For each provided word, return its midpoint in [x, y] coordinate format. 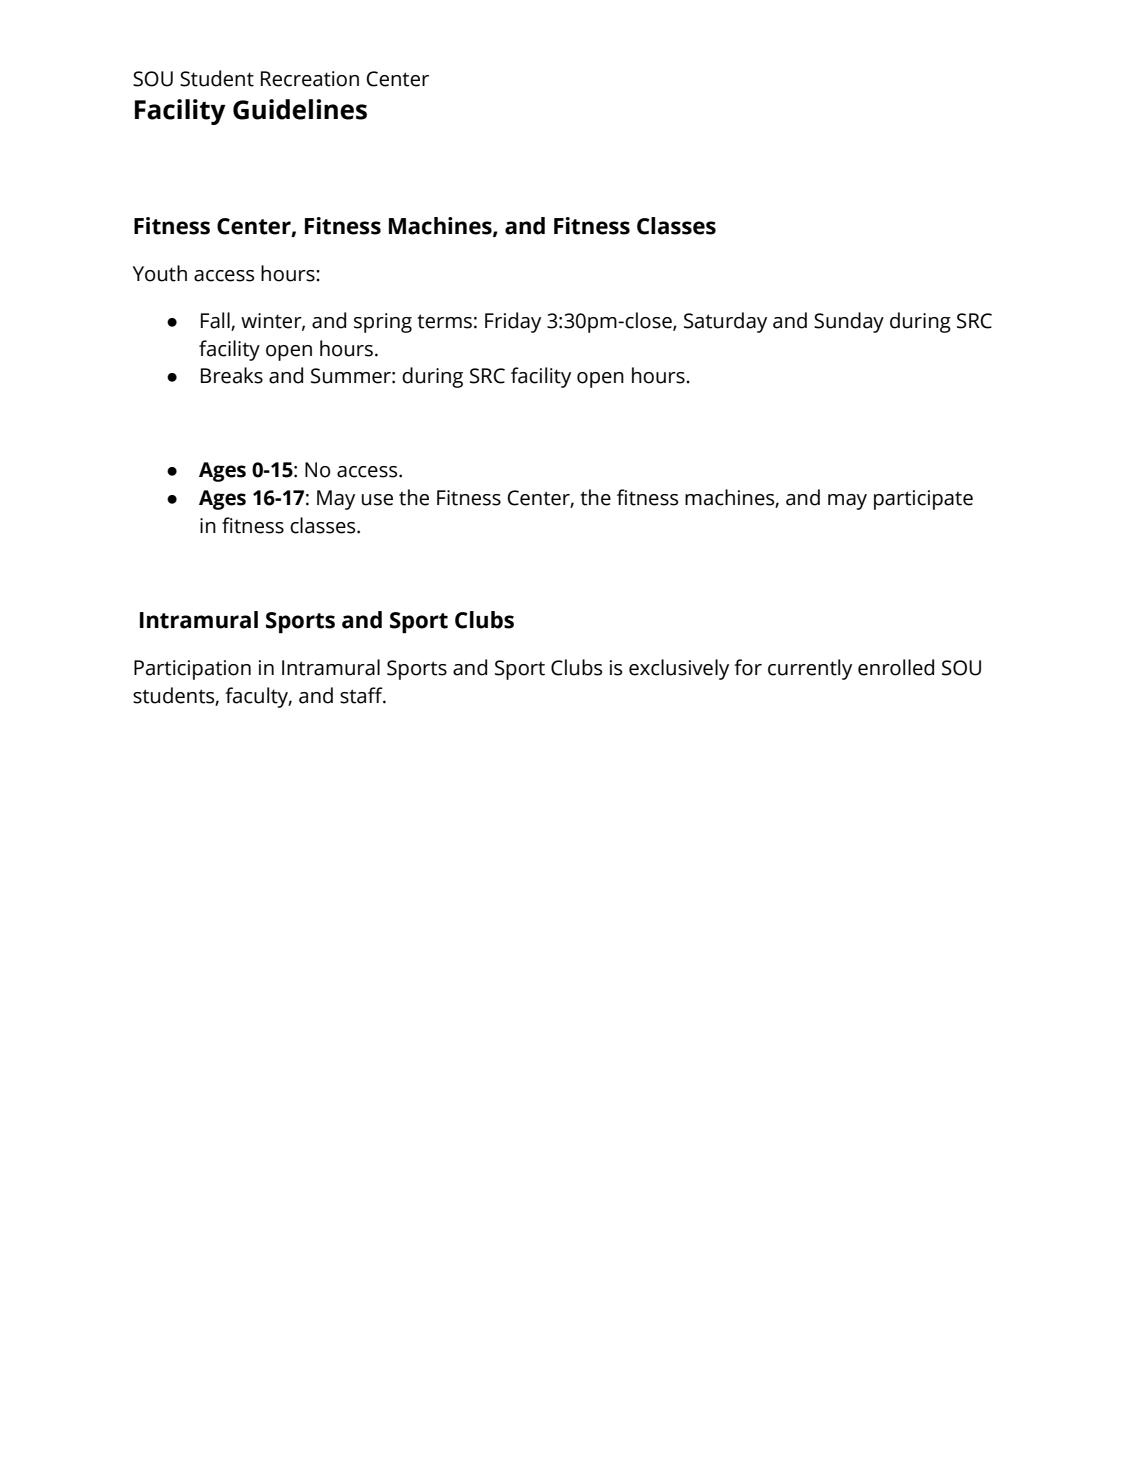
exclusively [679, 669]
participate [923, 500]
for [748, 667]
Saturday [725, 322]
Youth [160, 273]
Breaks [232, 375]
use [377, 500]
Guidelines [300, 109]
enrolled [896, 667]
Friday [513, 322]
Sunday [849, 322]
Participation [192, 670]
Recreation [310, 79]
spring [383, 323]
